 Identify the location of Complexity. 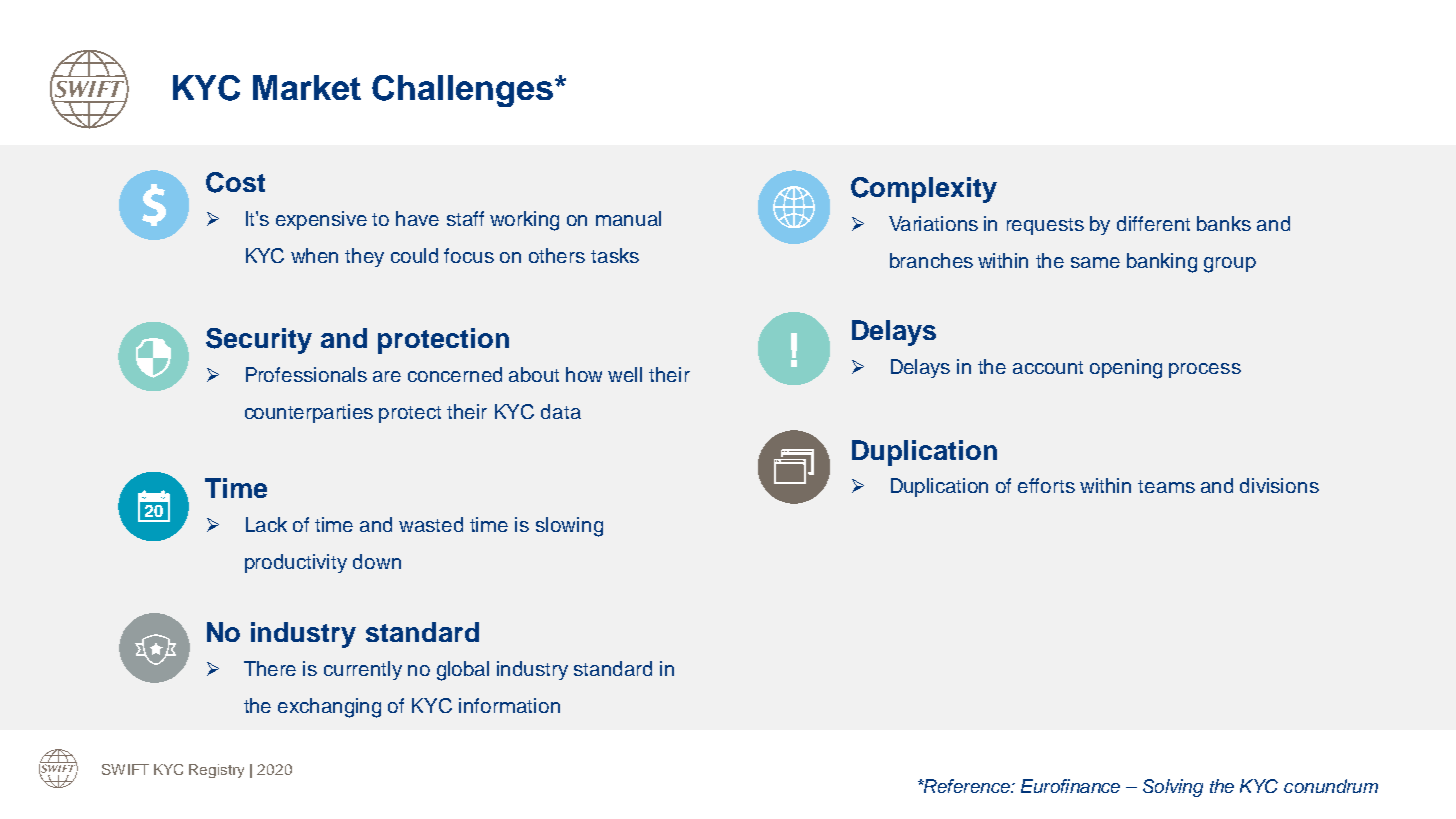
(924, 190).
